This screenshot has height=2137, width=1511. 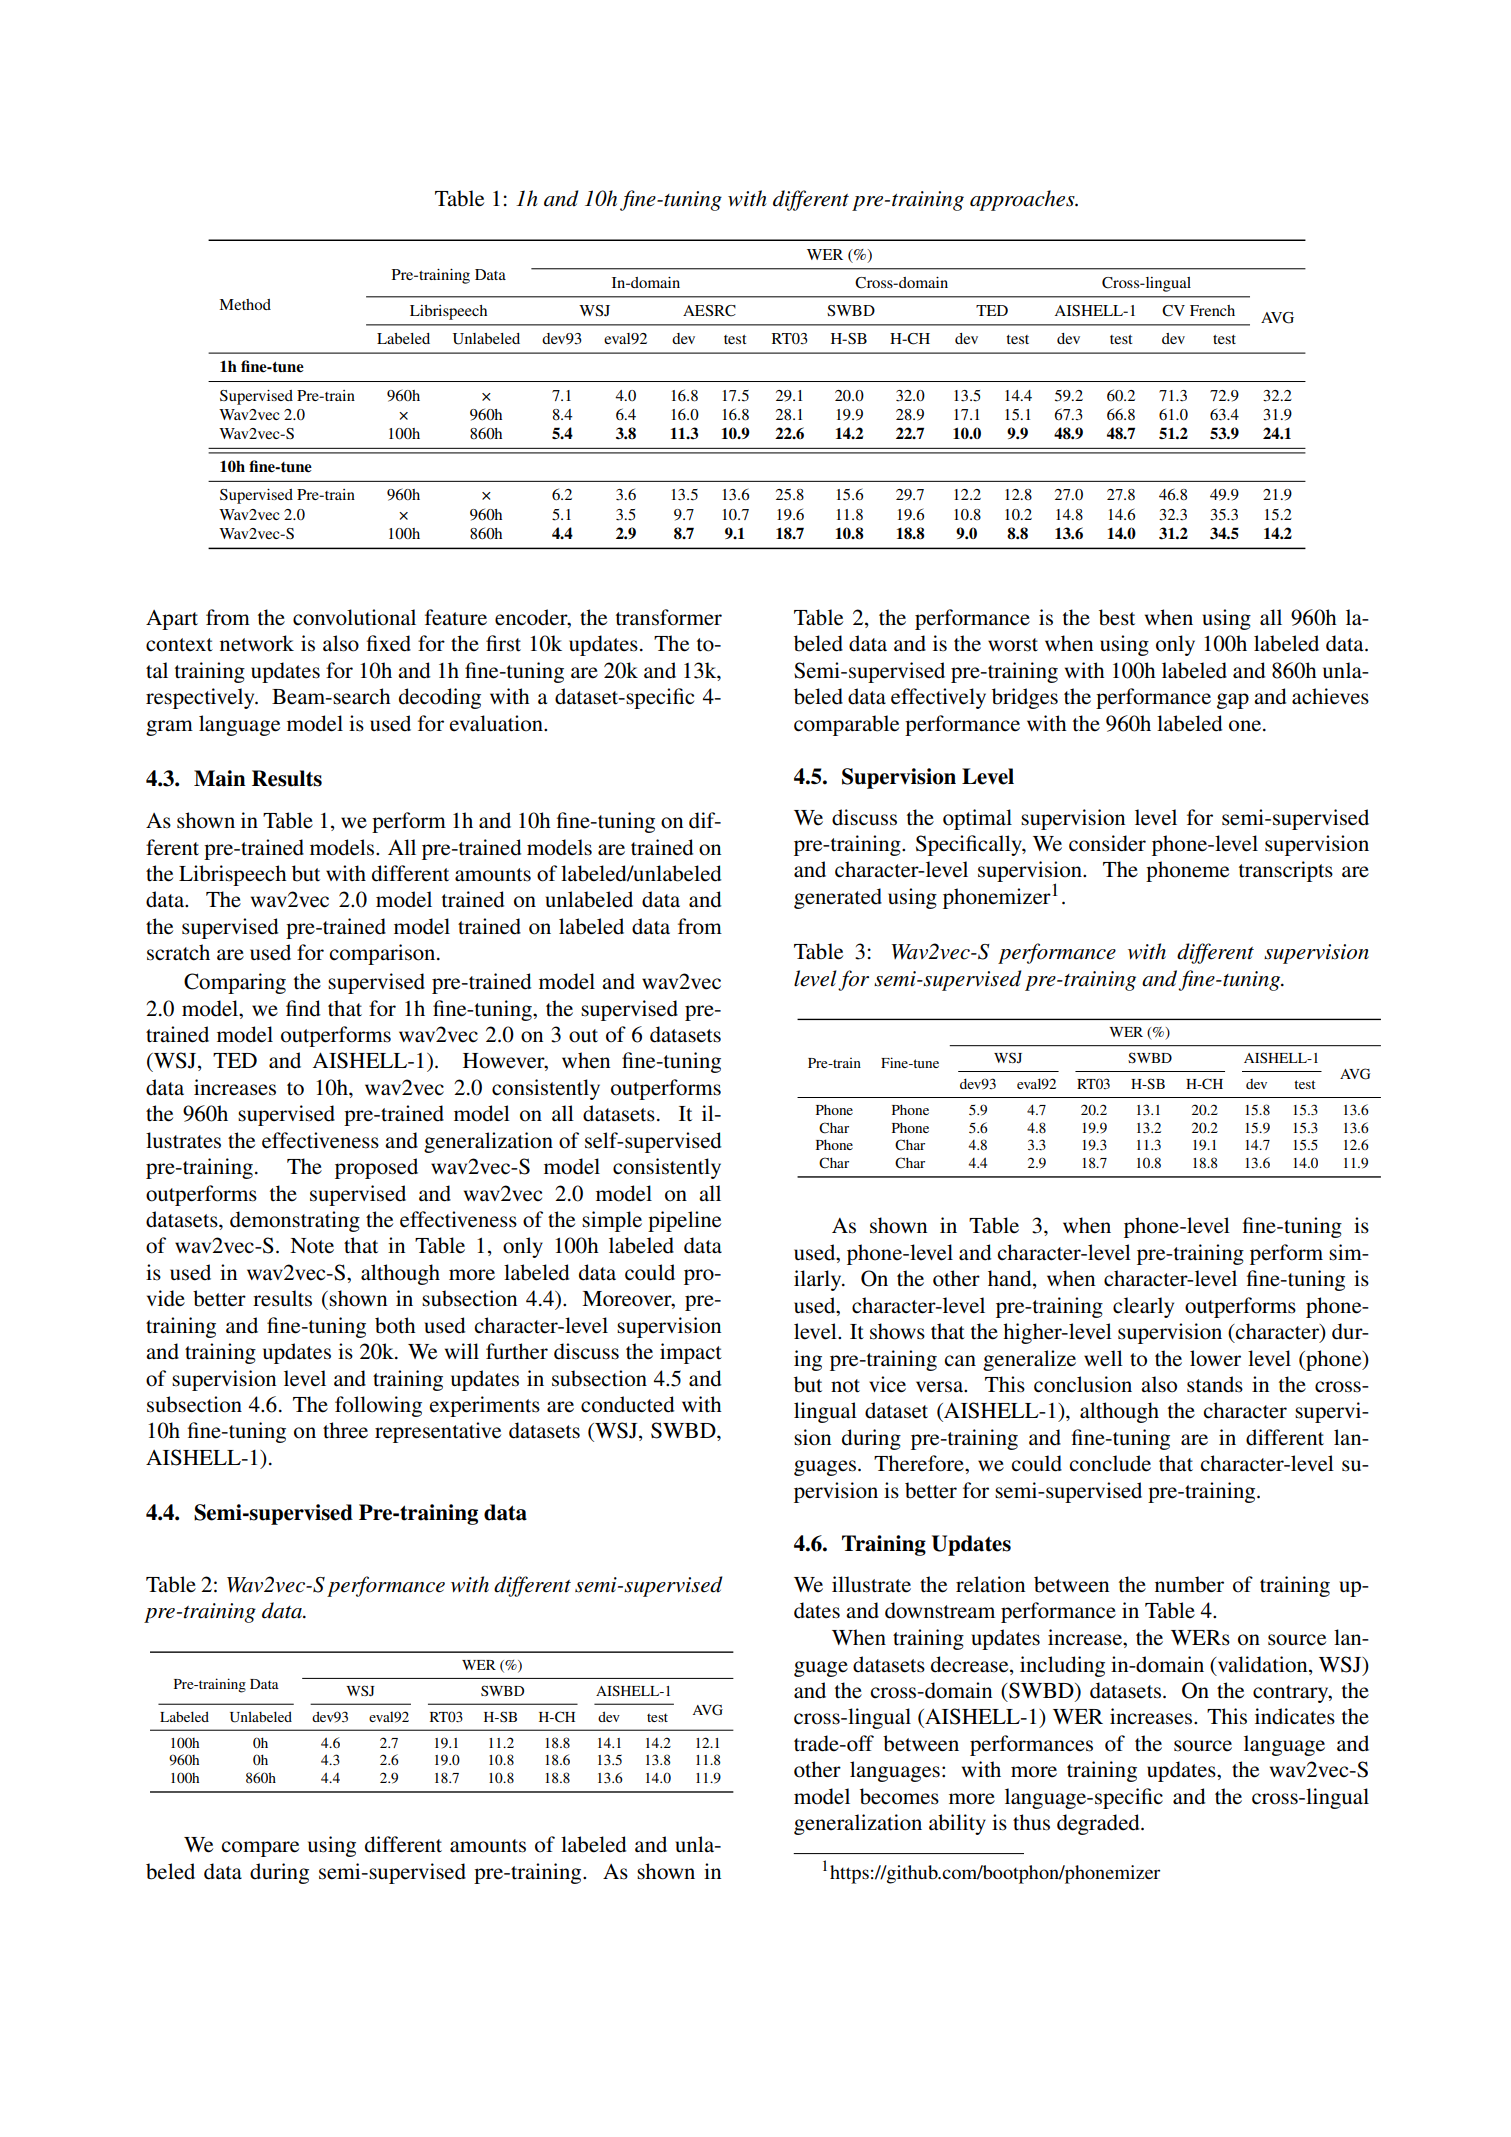 I want to click on comparison, so click(x=383, y=954).
